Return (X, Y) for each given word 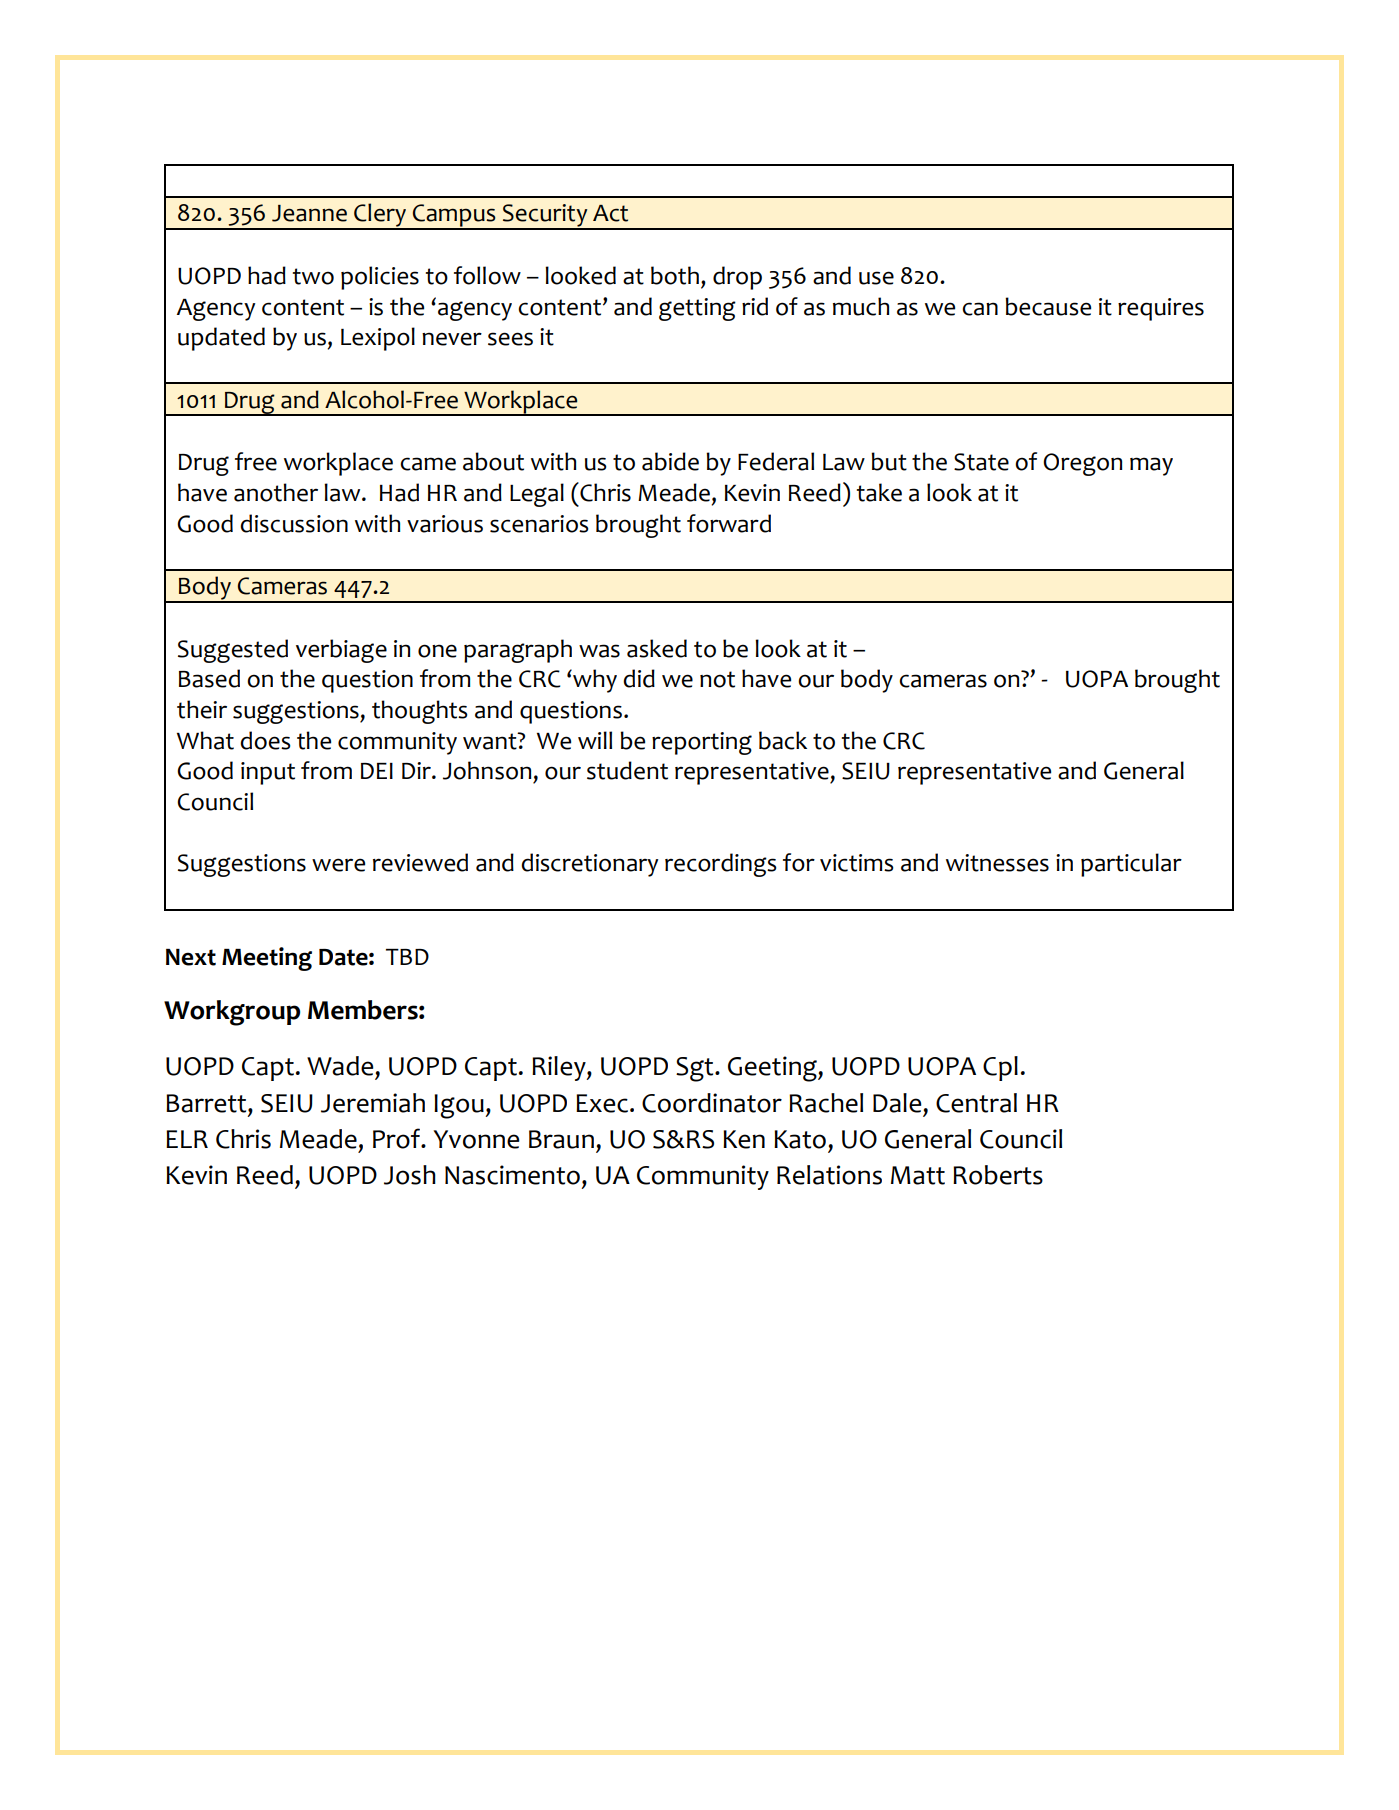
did (639, 678)
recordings (721, 865)
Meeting (267, 959)
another (276, 492)
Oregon (1082, 464)
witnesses (997, 863)
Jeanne (309, 213)
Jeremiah (373, 1103)
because (1048, 306)
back (783, 740)
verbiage (341, 651)
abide (670, 461)
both (675, 275)
